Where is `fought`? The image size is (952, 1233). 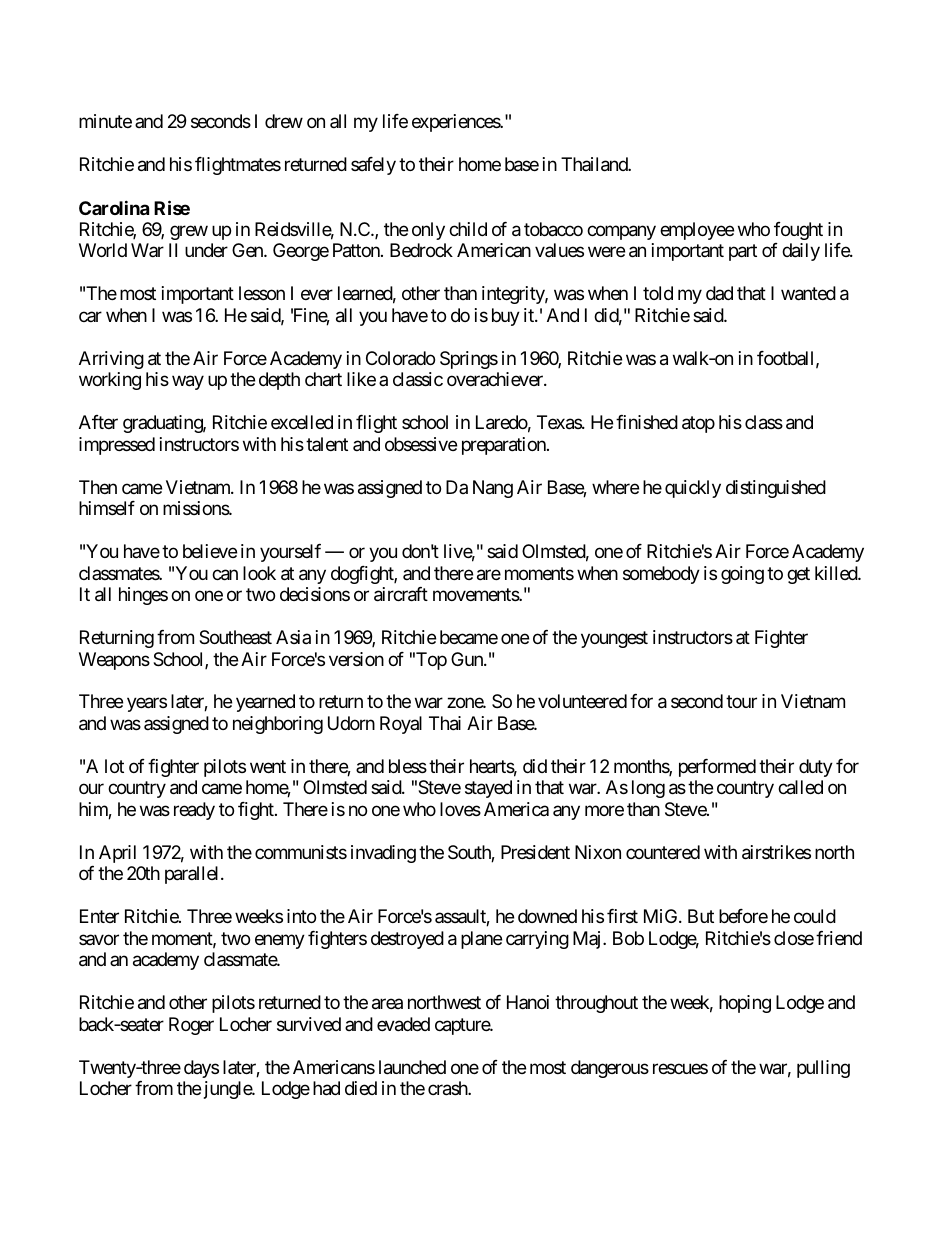 fought is located at coordinates (798, 231).
